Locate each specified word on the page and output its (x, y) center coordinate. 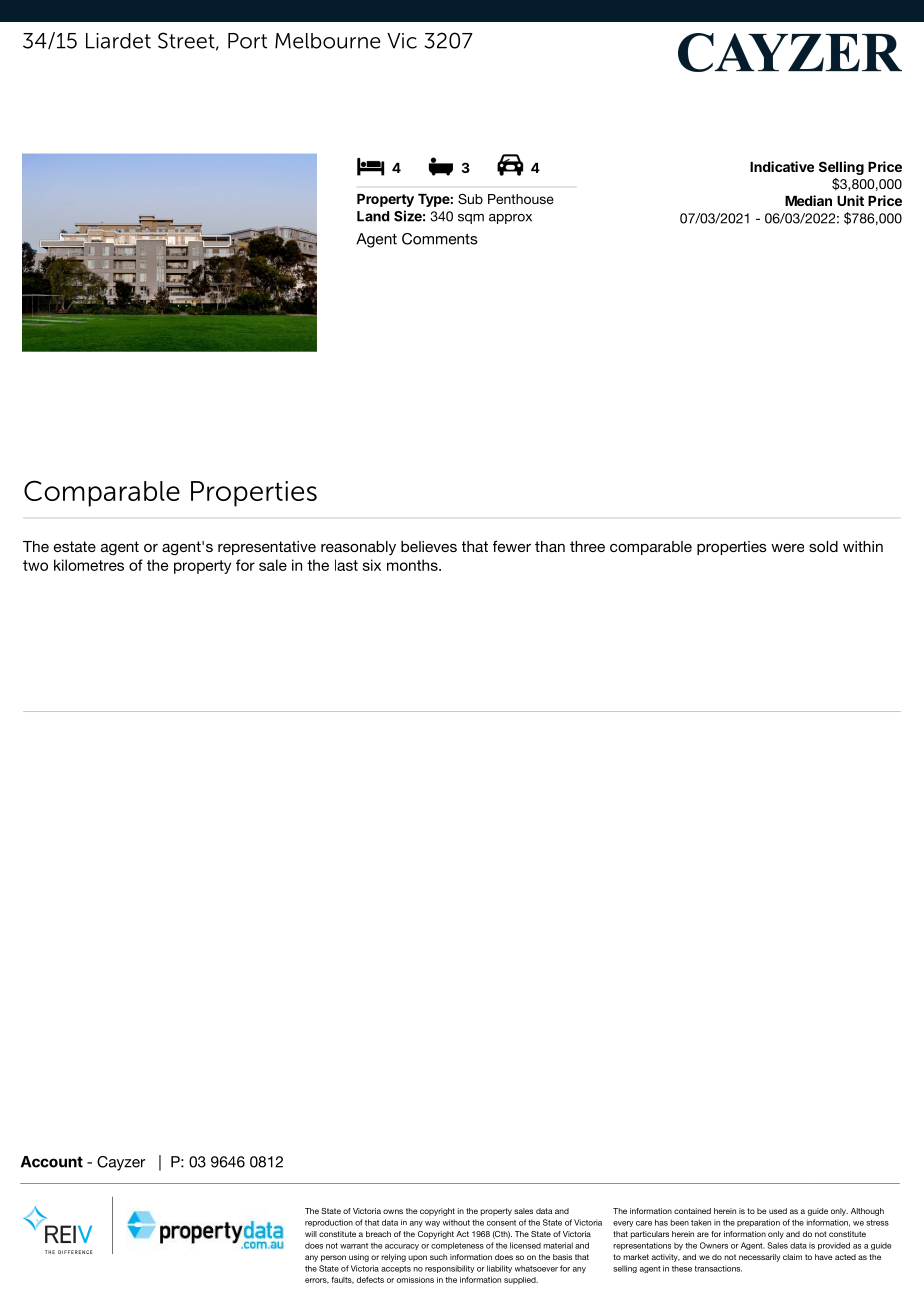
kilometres (89, 565)
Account (52, 1162)
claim (792, 1257)
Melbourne (327, 41)
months (413, 565)
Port (247, 41)
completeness (457, 1246)
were (787, 548)
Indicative (782, 166)
